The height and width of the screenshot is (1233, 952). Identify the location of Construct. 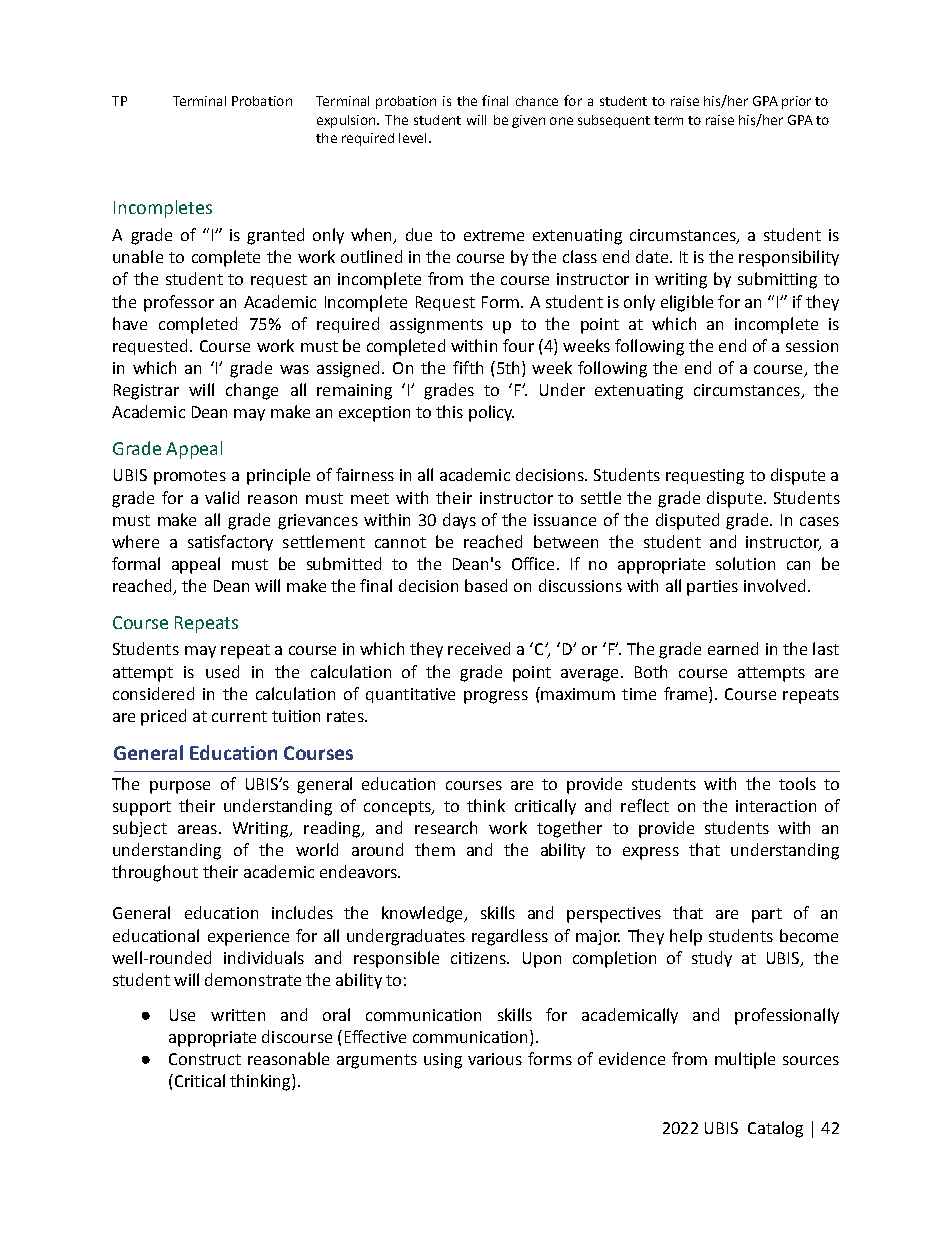
(205, 1059).
